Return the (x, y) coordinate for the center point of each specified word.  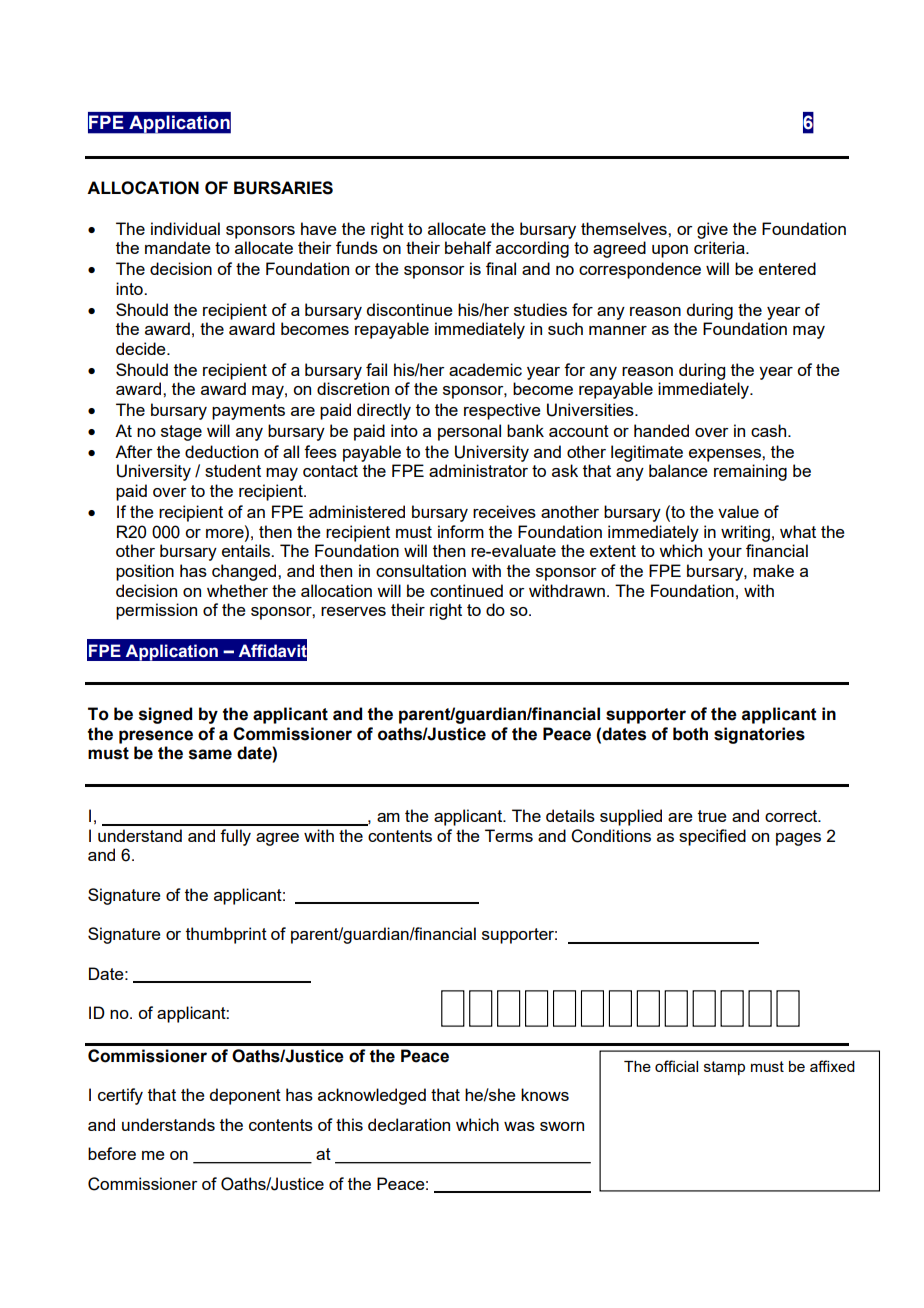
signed (165, 715)
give (712, 230)
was (519, 1126)
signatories (759, 735)
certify (120, 1096)
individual (185, 228)
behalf (468, 247)
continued (466, 590)
